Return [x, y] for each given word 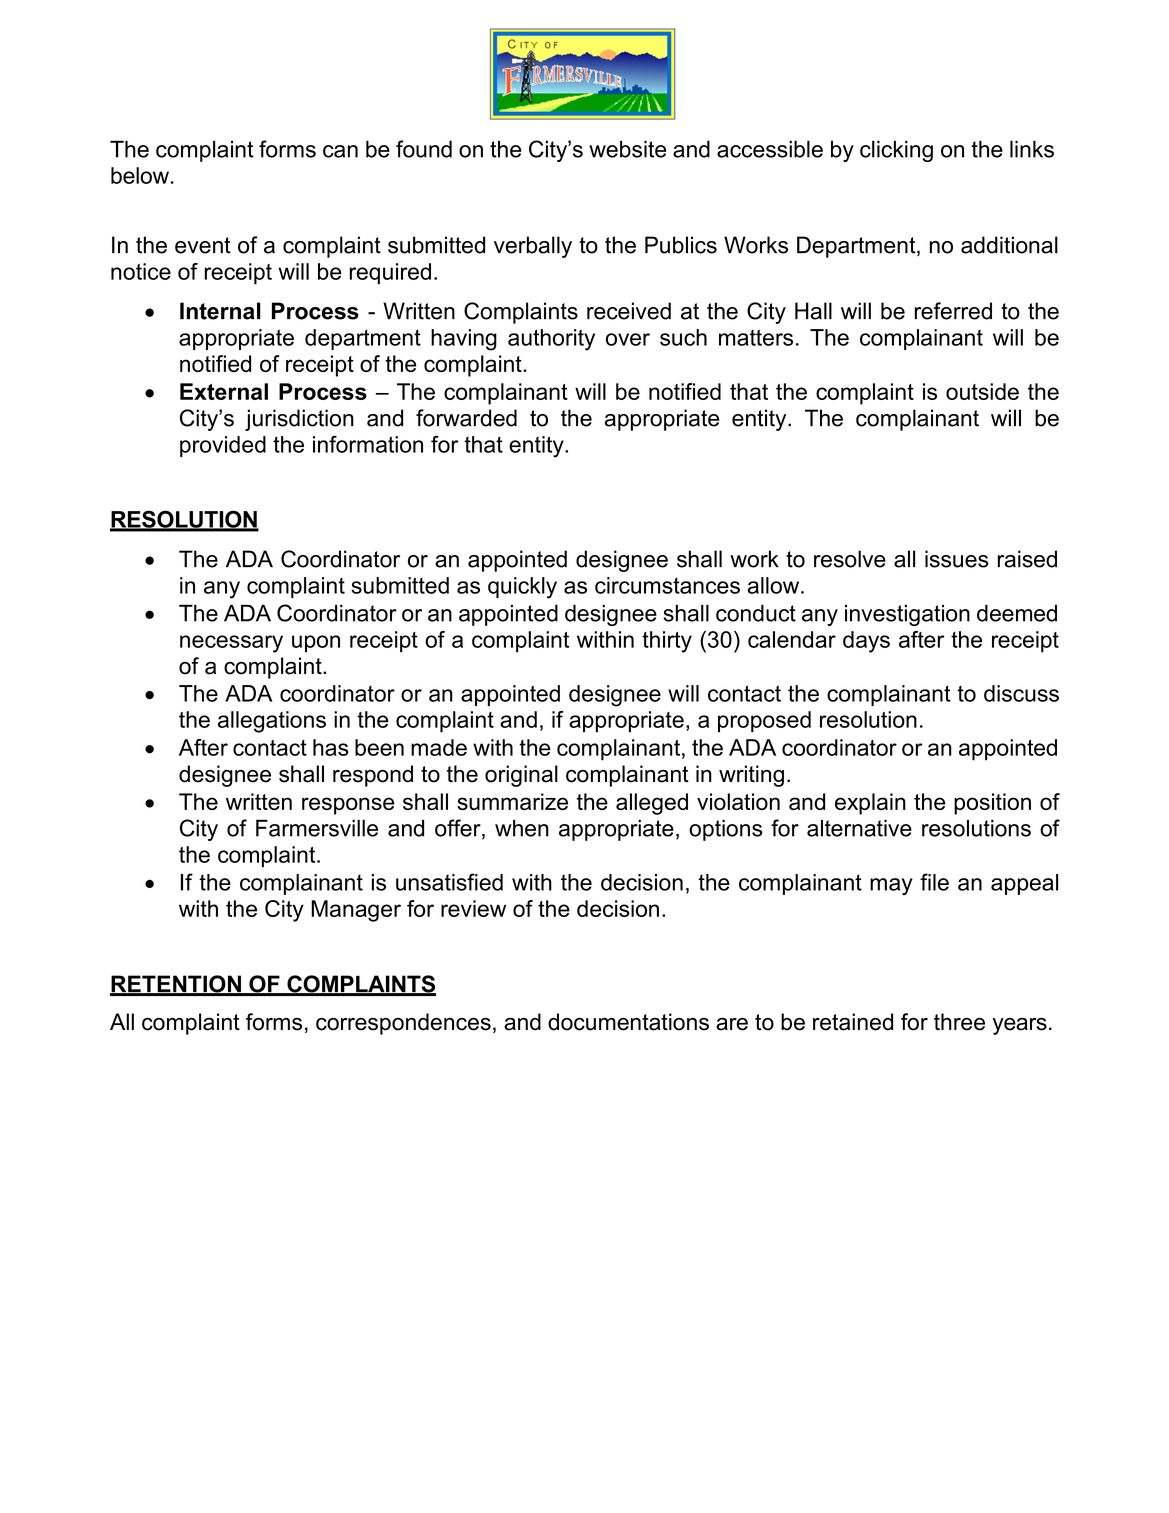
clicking [896, 151]
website [627, 149]
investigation [907, 615]
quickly [522, 588]
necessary [231, 644]
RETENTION [176, 985]
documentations [628, 1022]
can [340, 151]
